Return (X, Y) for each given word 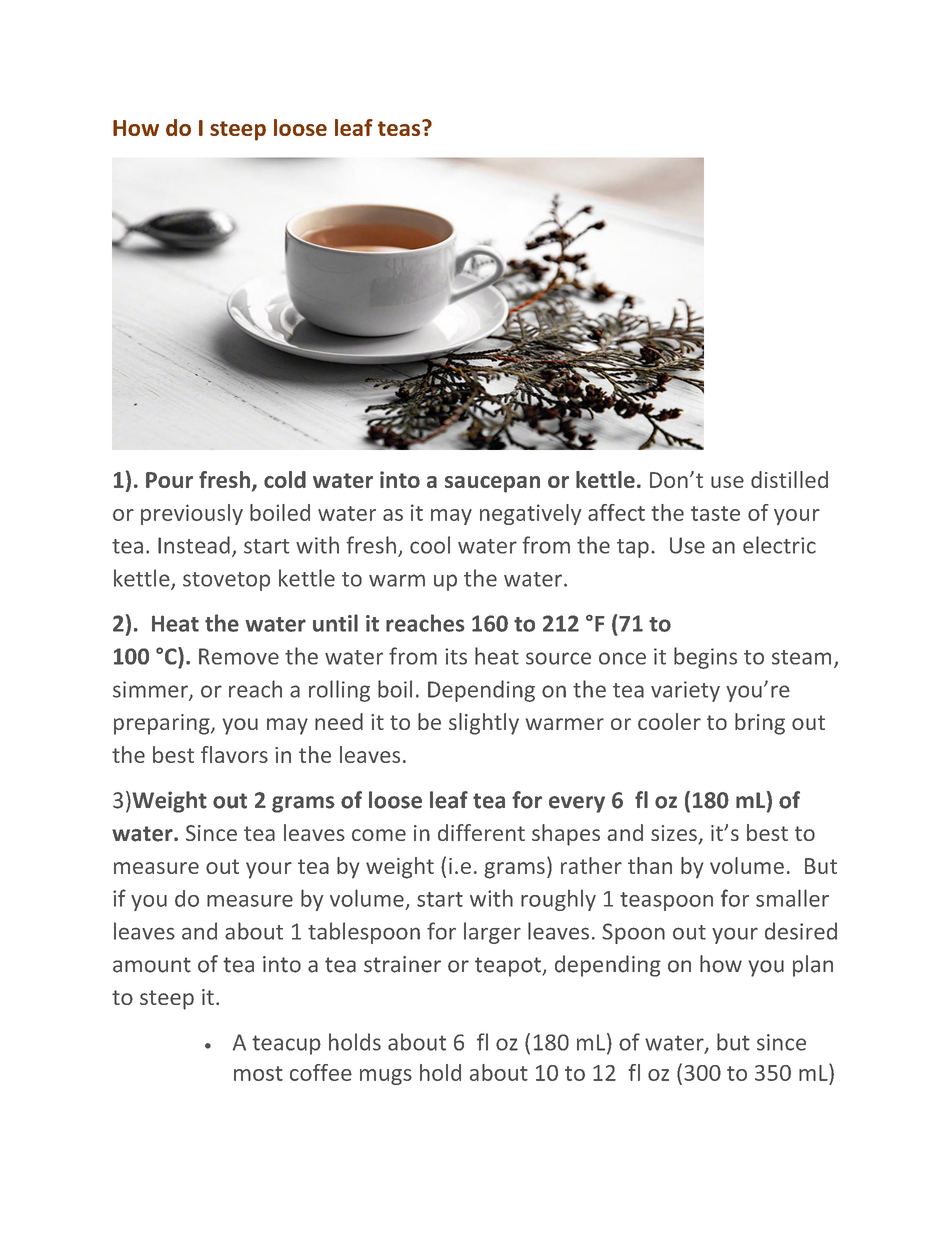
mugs (386, 1077)
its (456, 656)
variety (685, 691)
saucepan (492, 484)
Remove (239, 656)
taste (715, 513)
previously (192, 514)
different (481, 832)
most (258, 1073)
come (379, 835)
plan (813, 966)
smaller (792, 898)
